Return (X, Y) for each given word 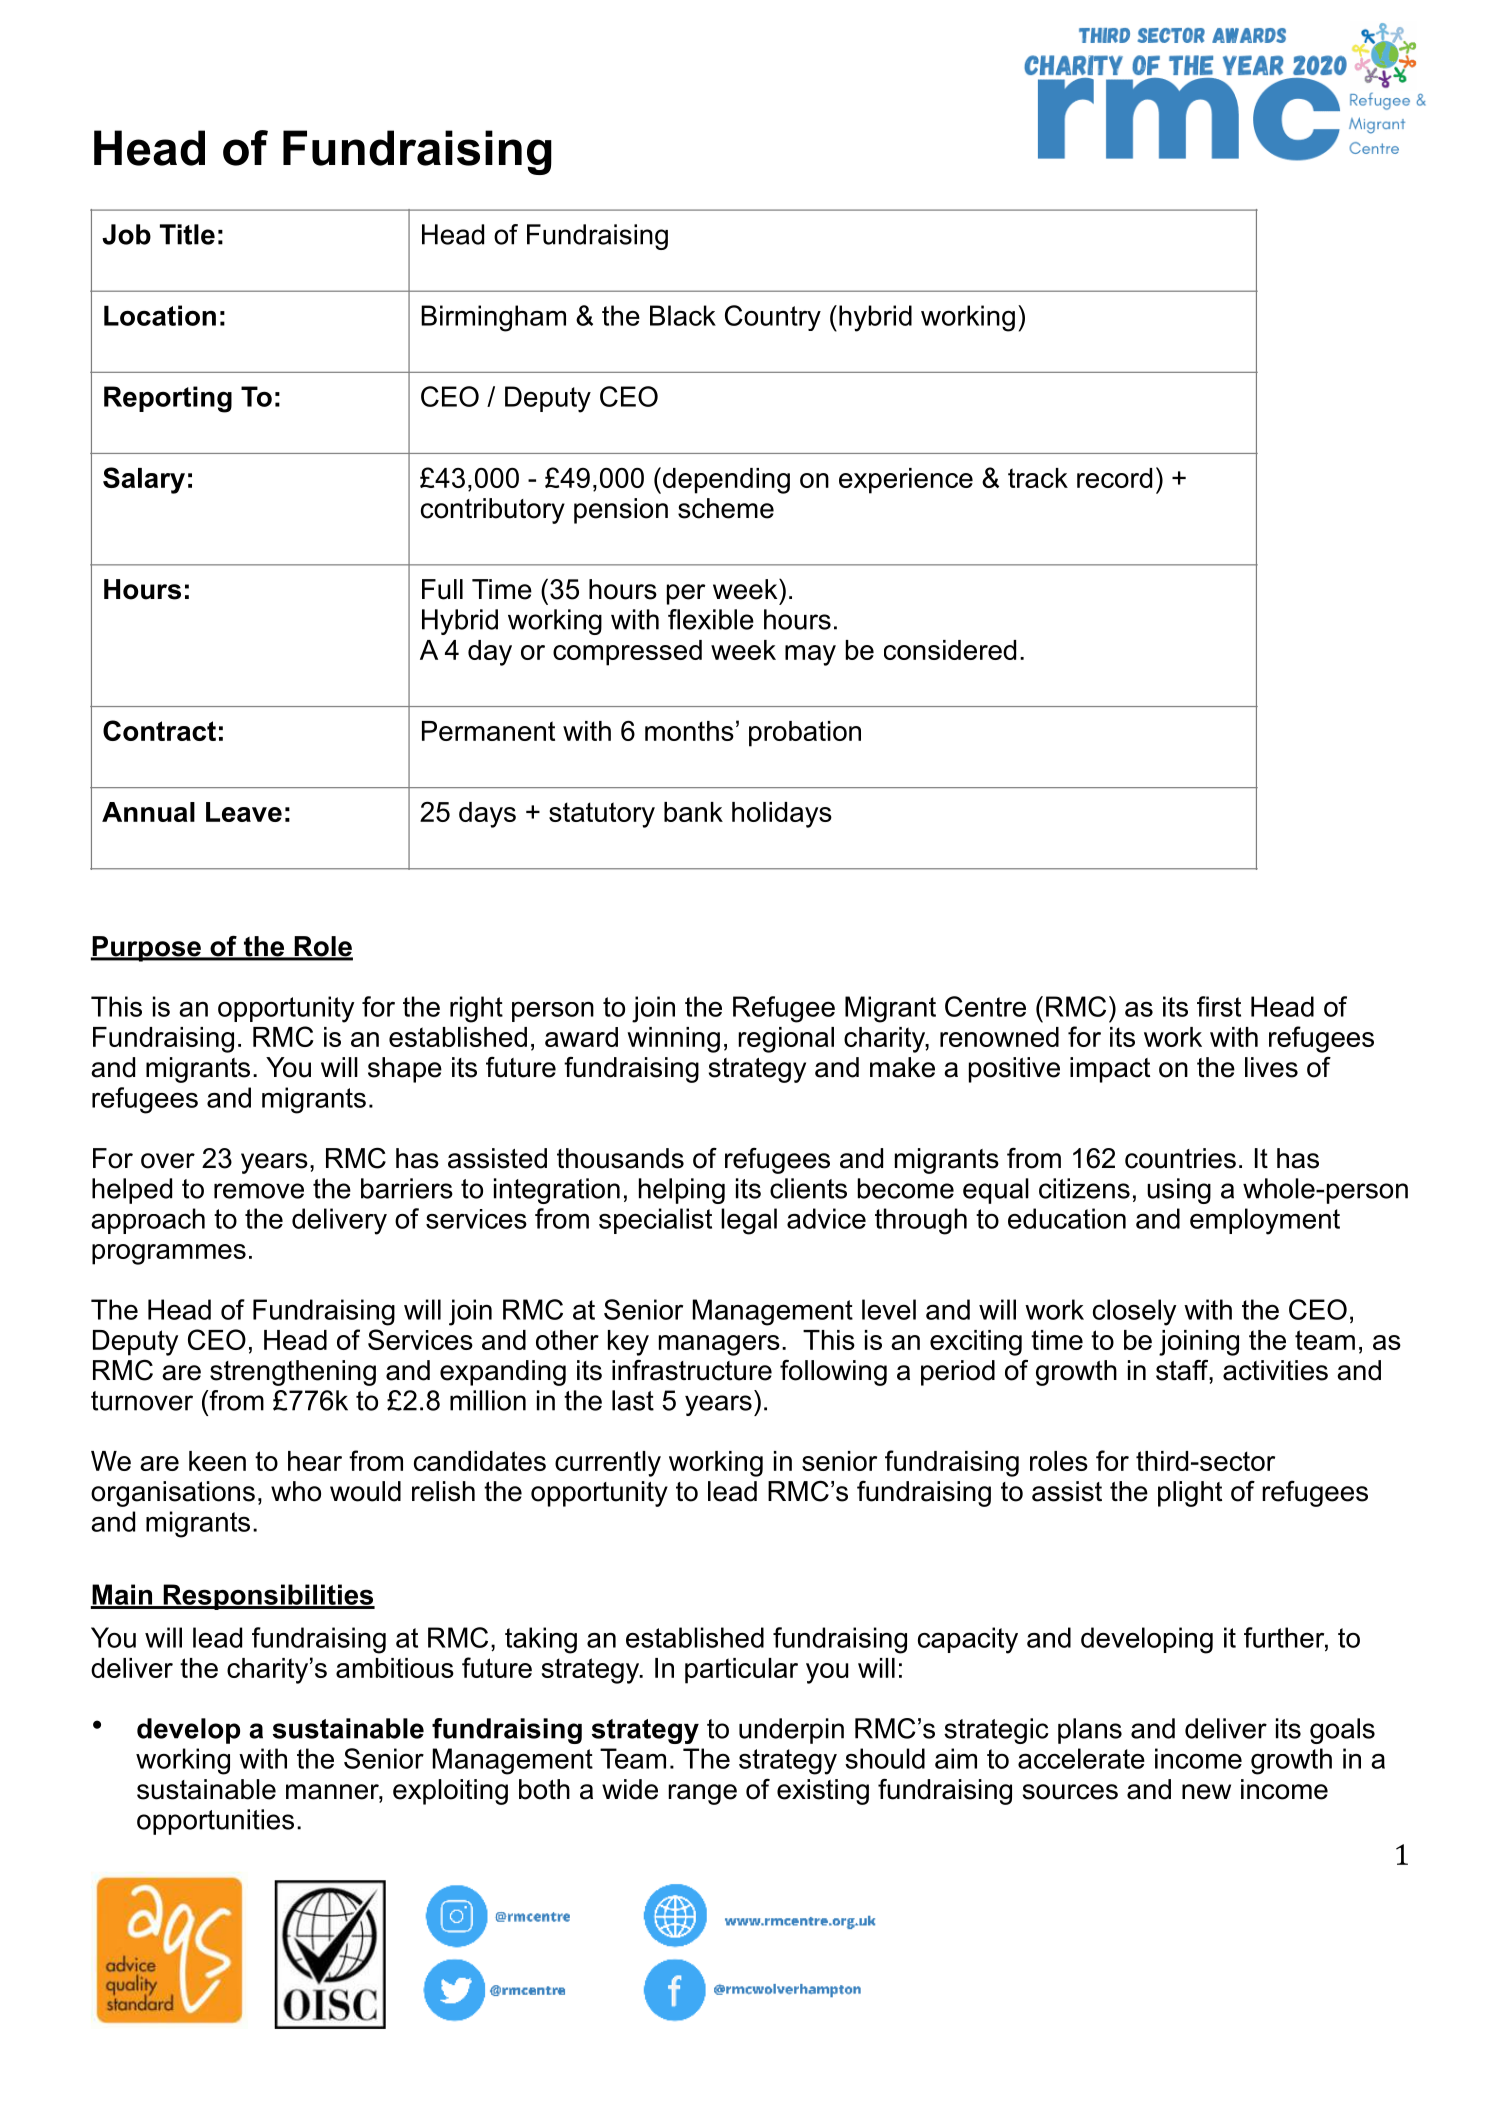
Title (187, 234)
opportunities (215, 1822)
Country (773, 318)
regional (786, 1040)
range (702, 1794)
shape (405, 1070)
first (1219, 1006)
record (1114, 478)
